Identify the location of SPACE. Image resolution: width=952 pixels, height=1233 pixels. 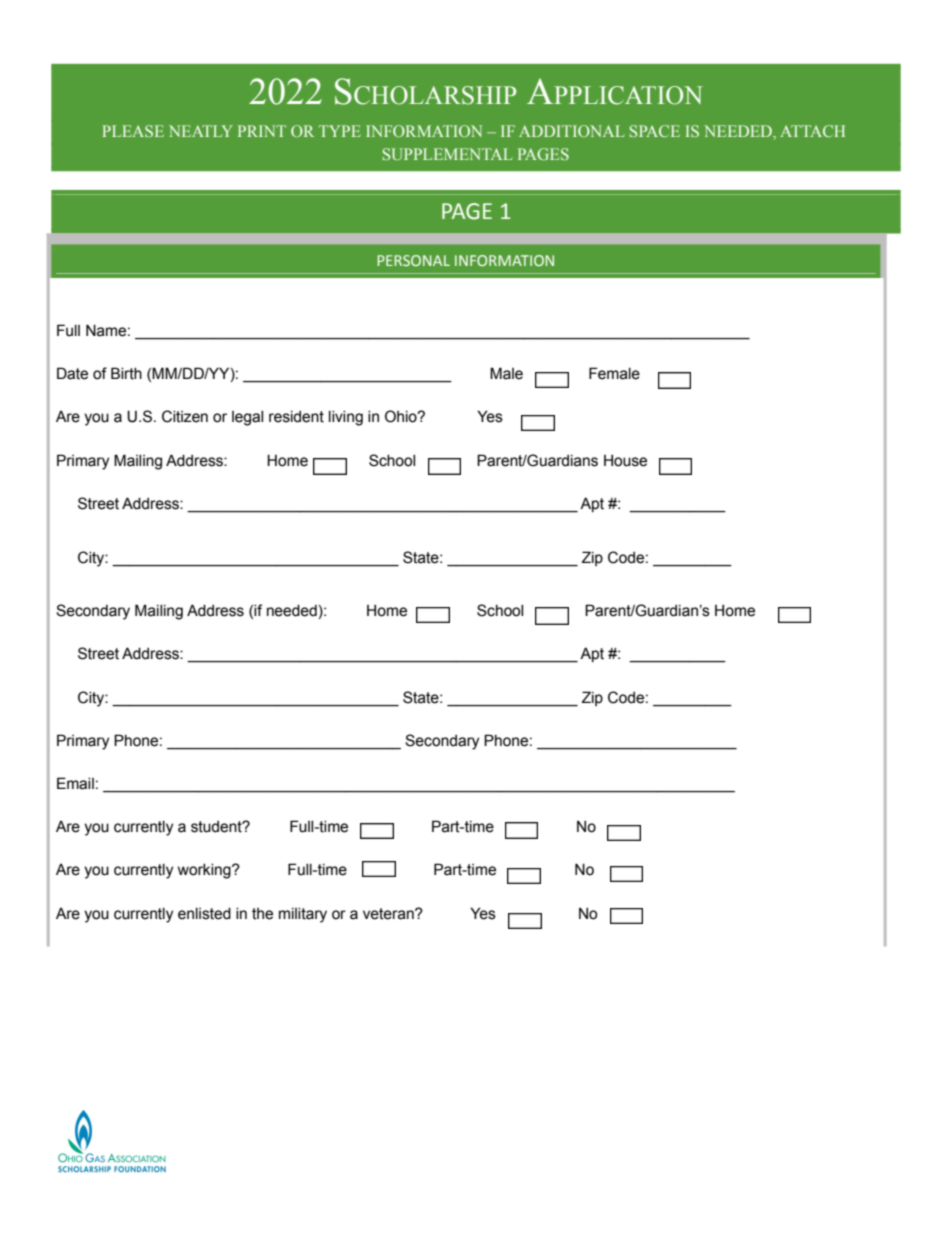
(655, 131).
